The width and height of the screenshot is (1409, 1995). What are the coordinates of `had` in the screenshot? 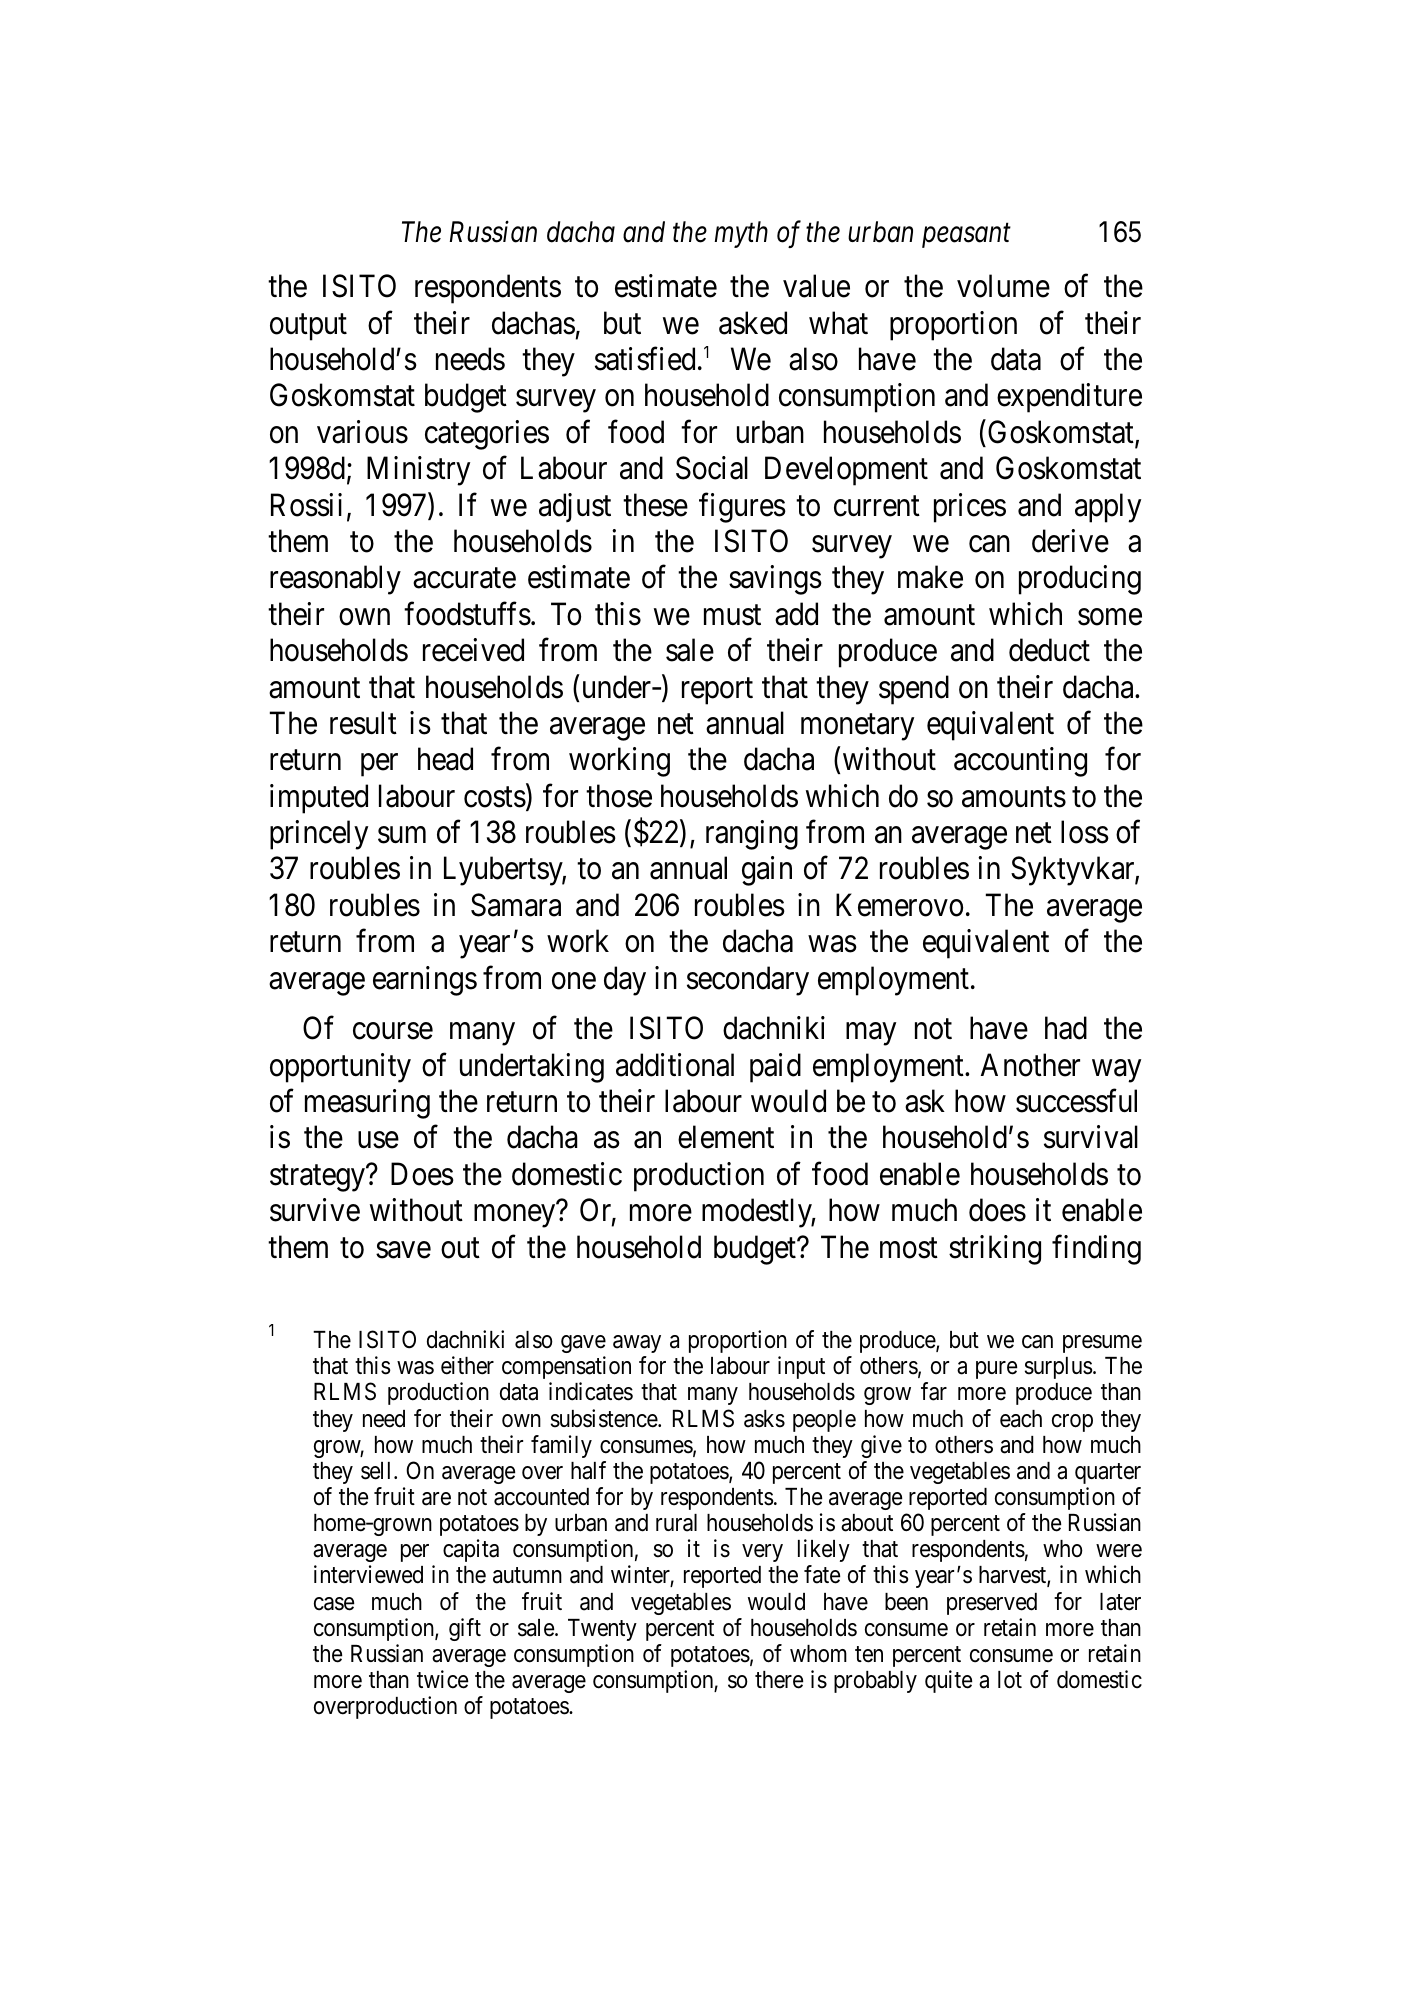 It's located at (1066, 1028).
